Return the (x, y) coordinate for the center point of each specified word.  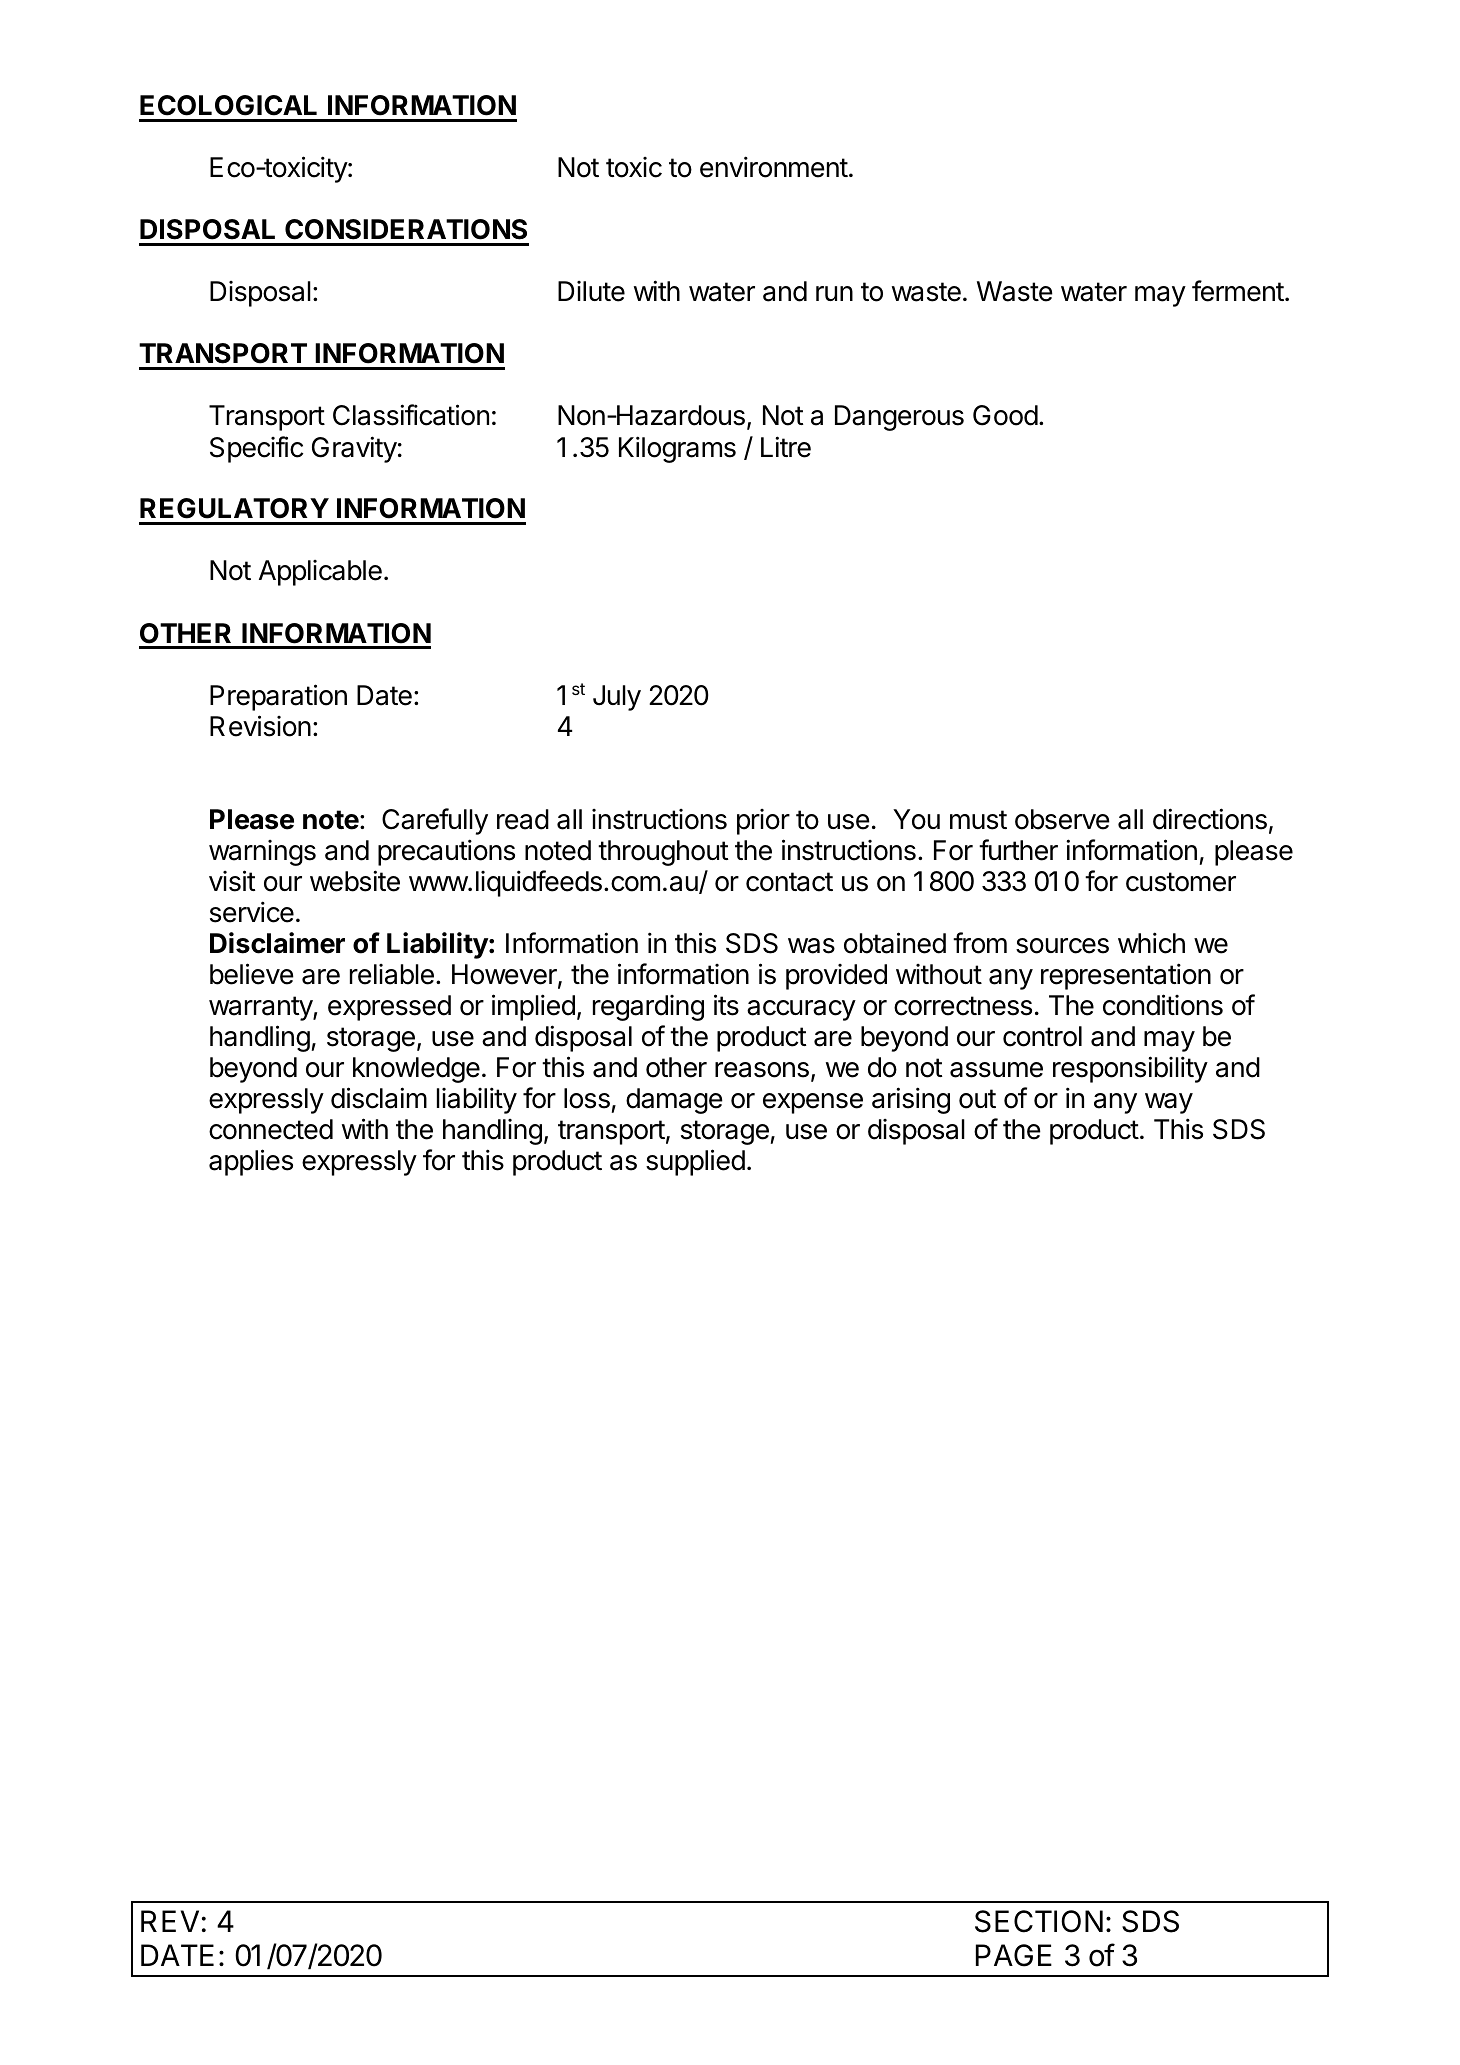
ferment (1238, 291)
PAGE (1014, 1955)
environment (774, 167)
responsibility (1130, 1069)
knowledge (416, 1070)
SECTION (1039, 1921)
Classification (411, 415)
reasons (762, 1070)
